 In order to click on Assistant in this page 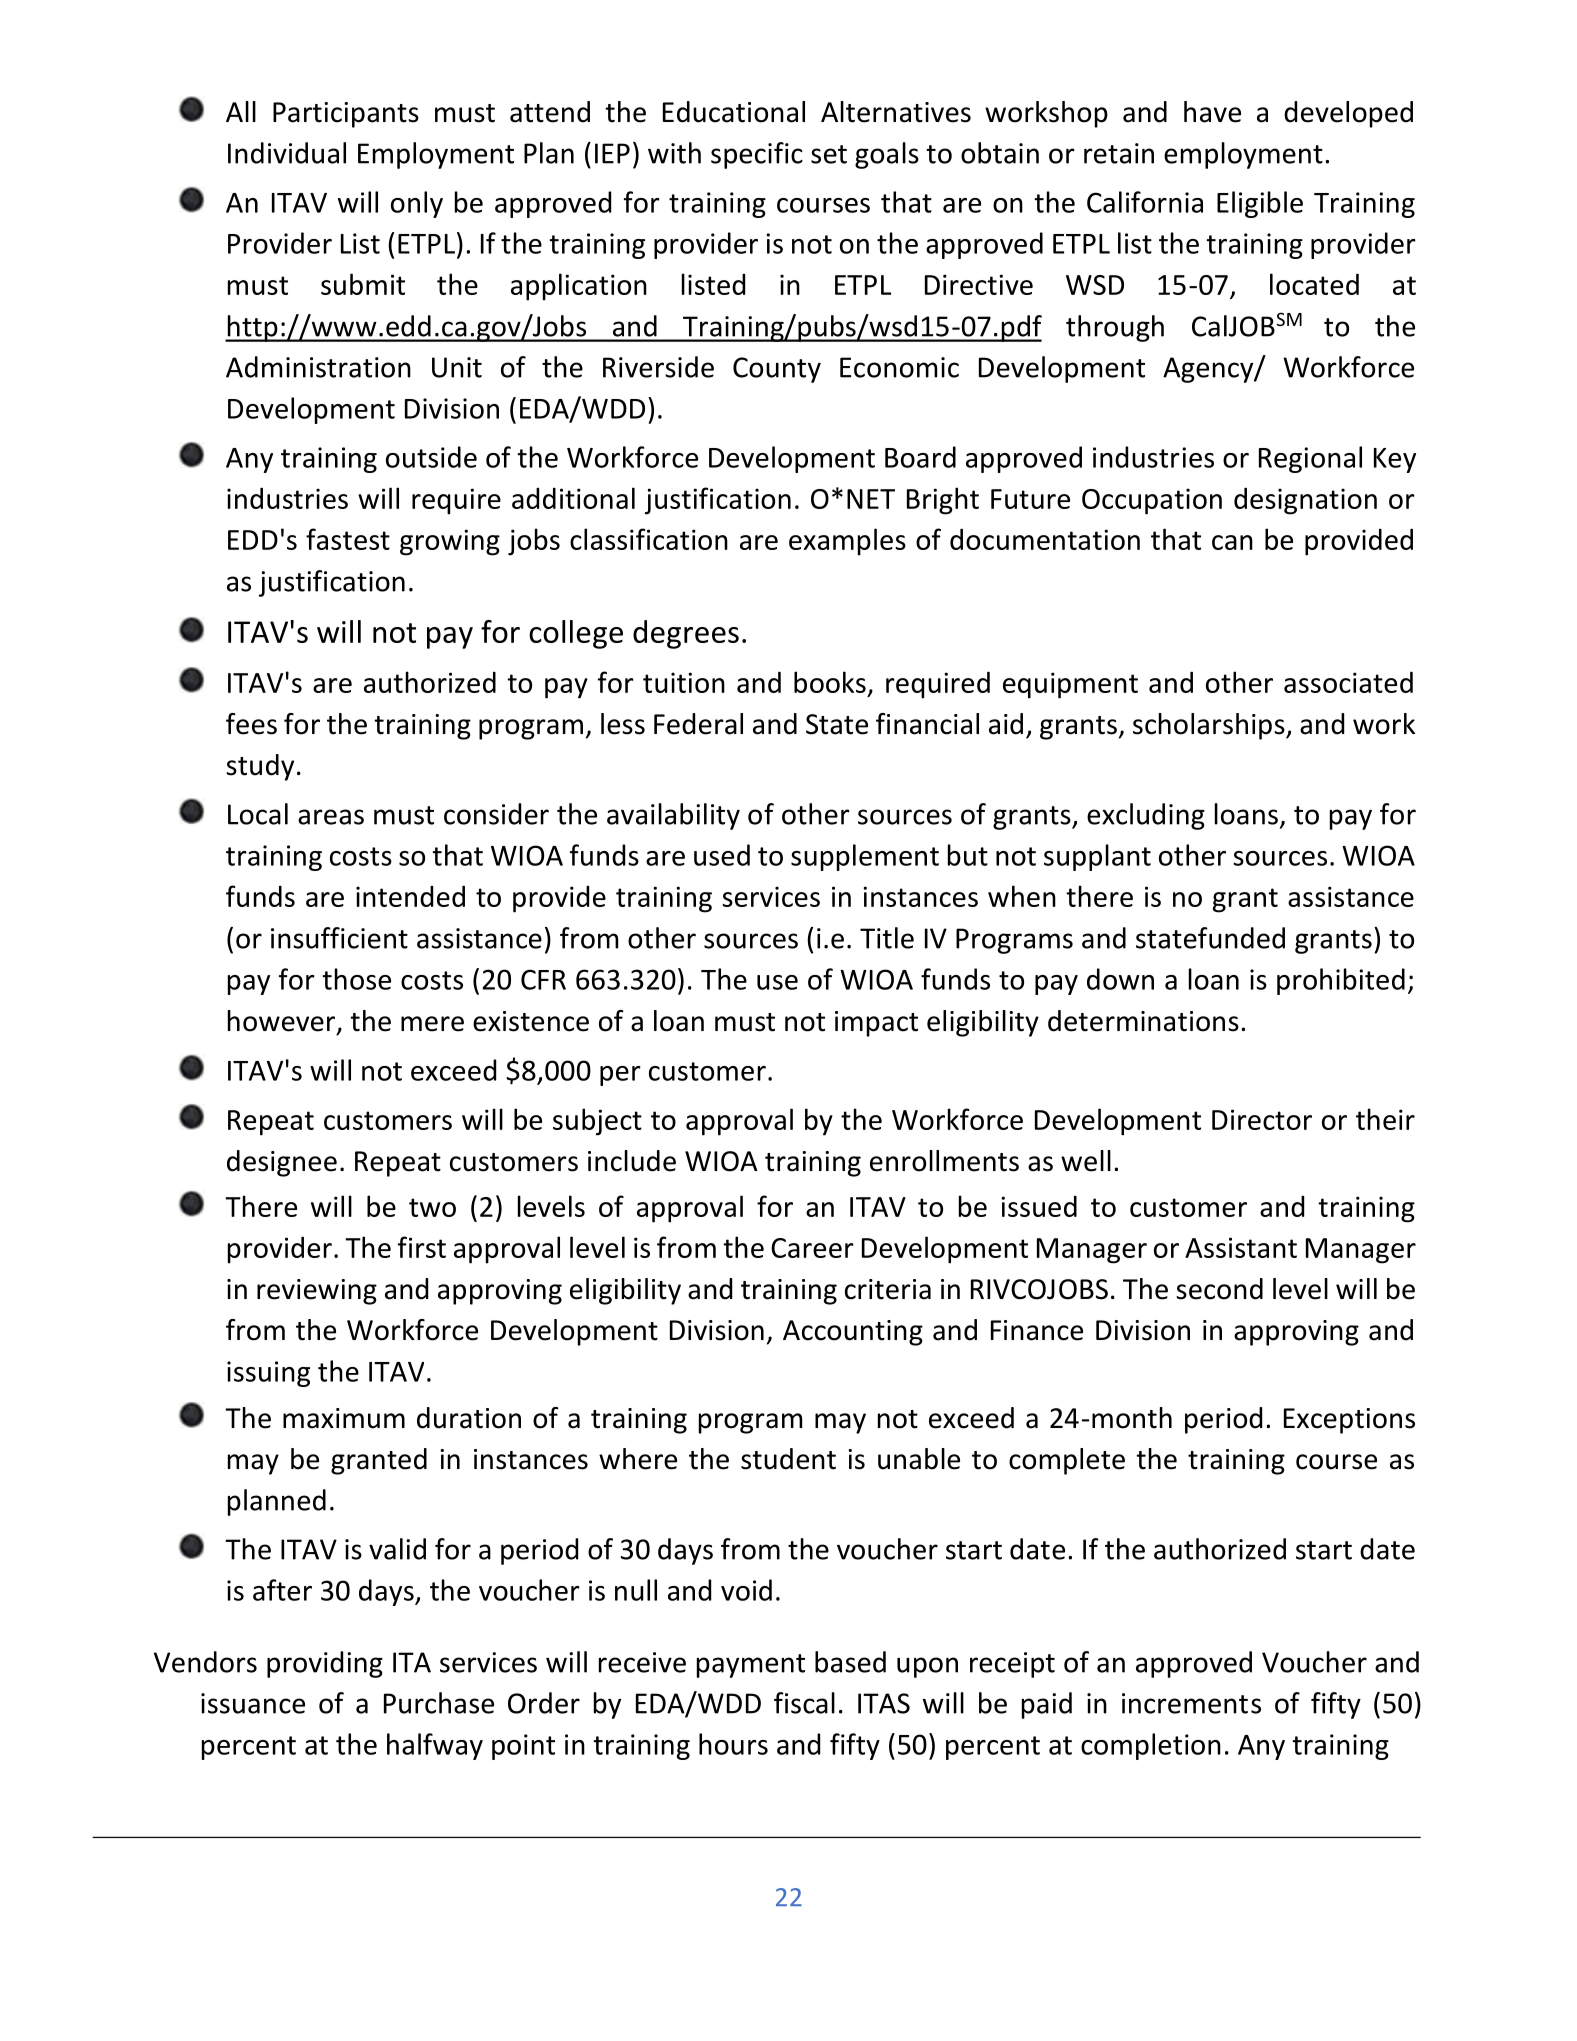, I will do `click(1241, 1247)`.
